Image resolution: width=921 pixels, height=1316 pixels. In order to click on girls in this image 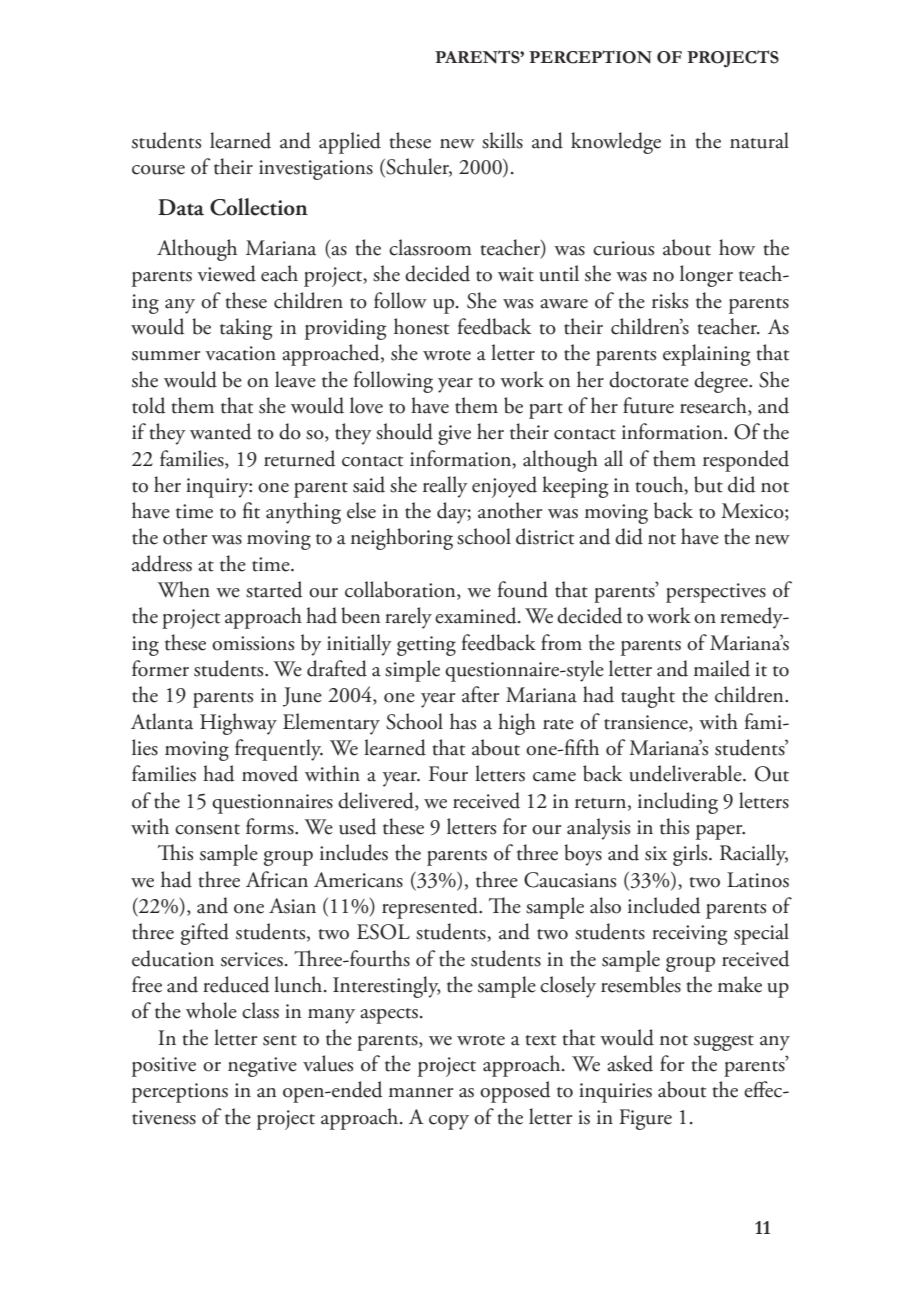, I will do `click(691, 855)`.
